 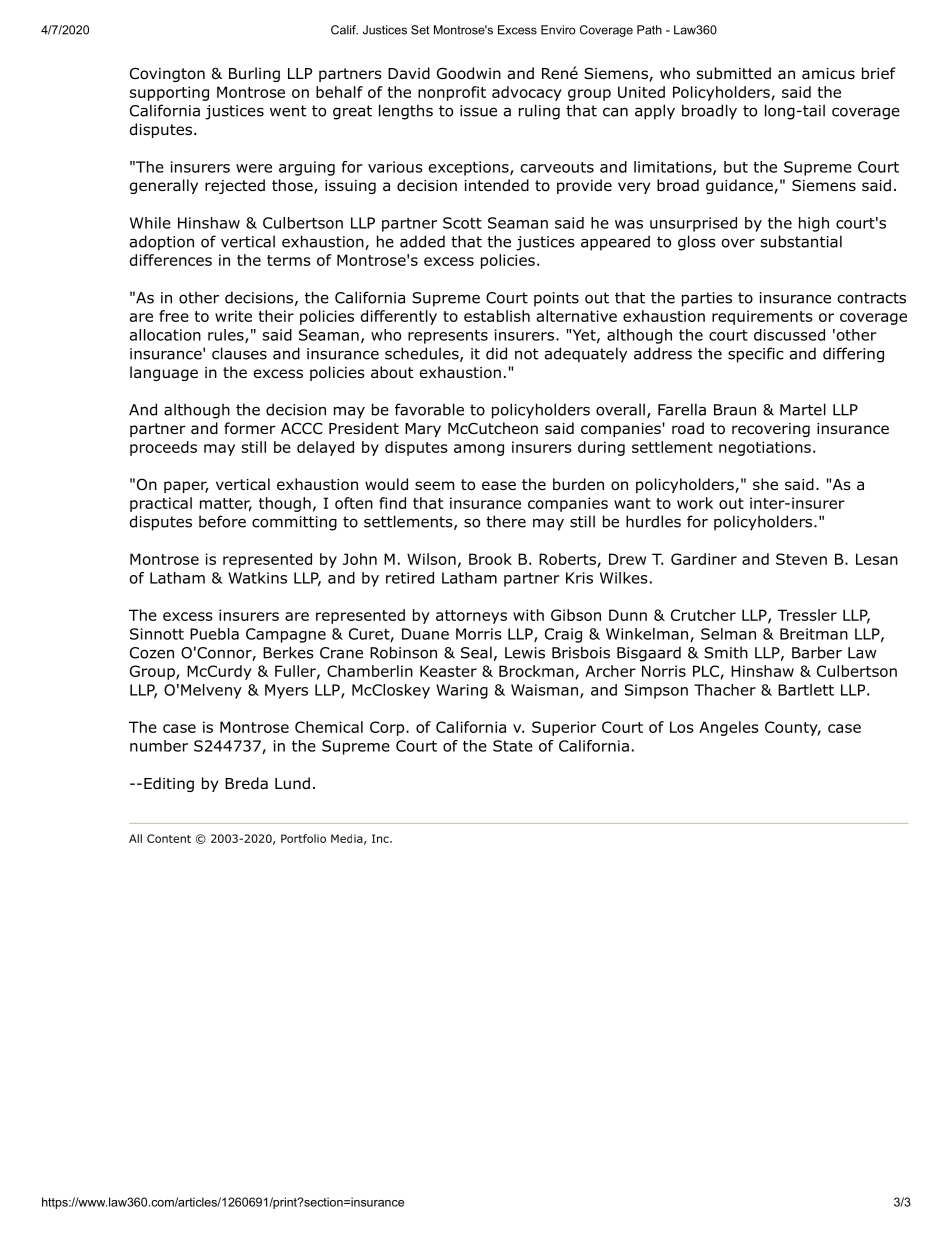 What do you see at coordinates (513, 746) in the screenshot?
I see `State` at bounding box center [513, 746].
